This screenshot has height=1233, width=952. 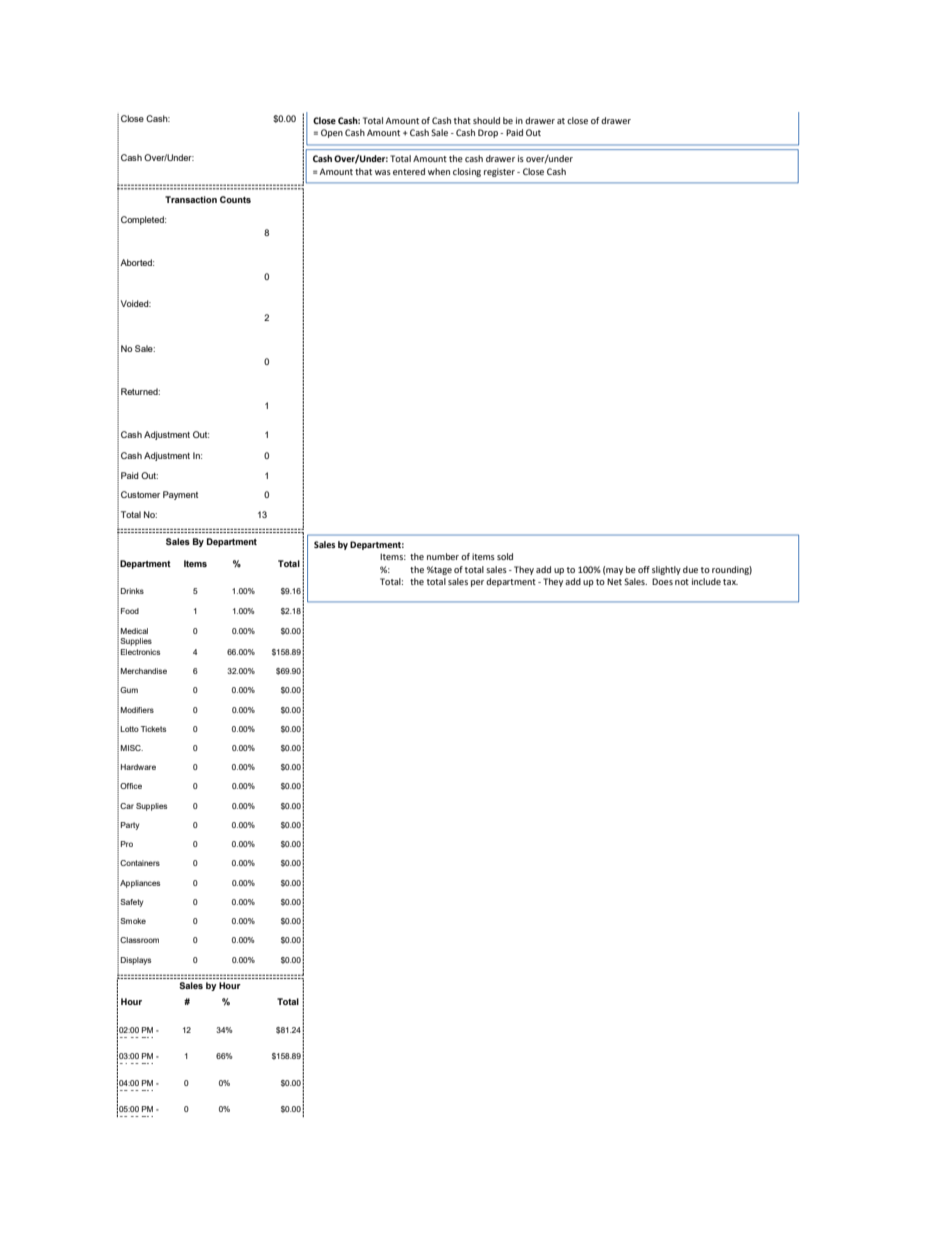 What do you see at coordinates (443, 556) in the screenshot?
I see `number` at bounding box center [443, 556].
